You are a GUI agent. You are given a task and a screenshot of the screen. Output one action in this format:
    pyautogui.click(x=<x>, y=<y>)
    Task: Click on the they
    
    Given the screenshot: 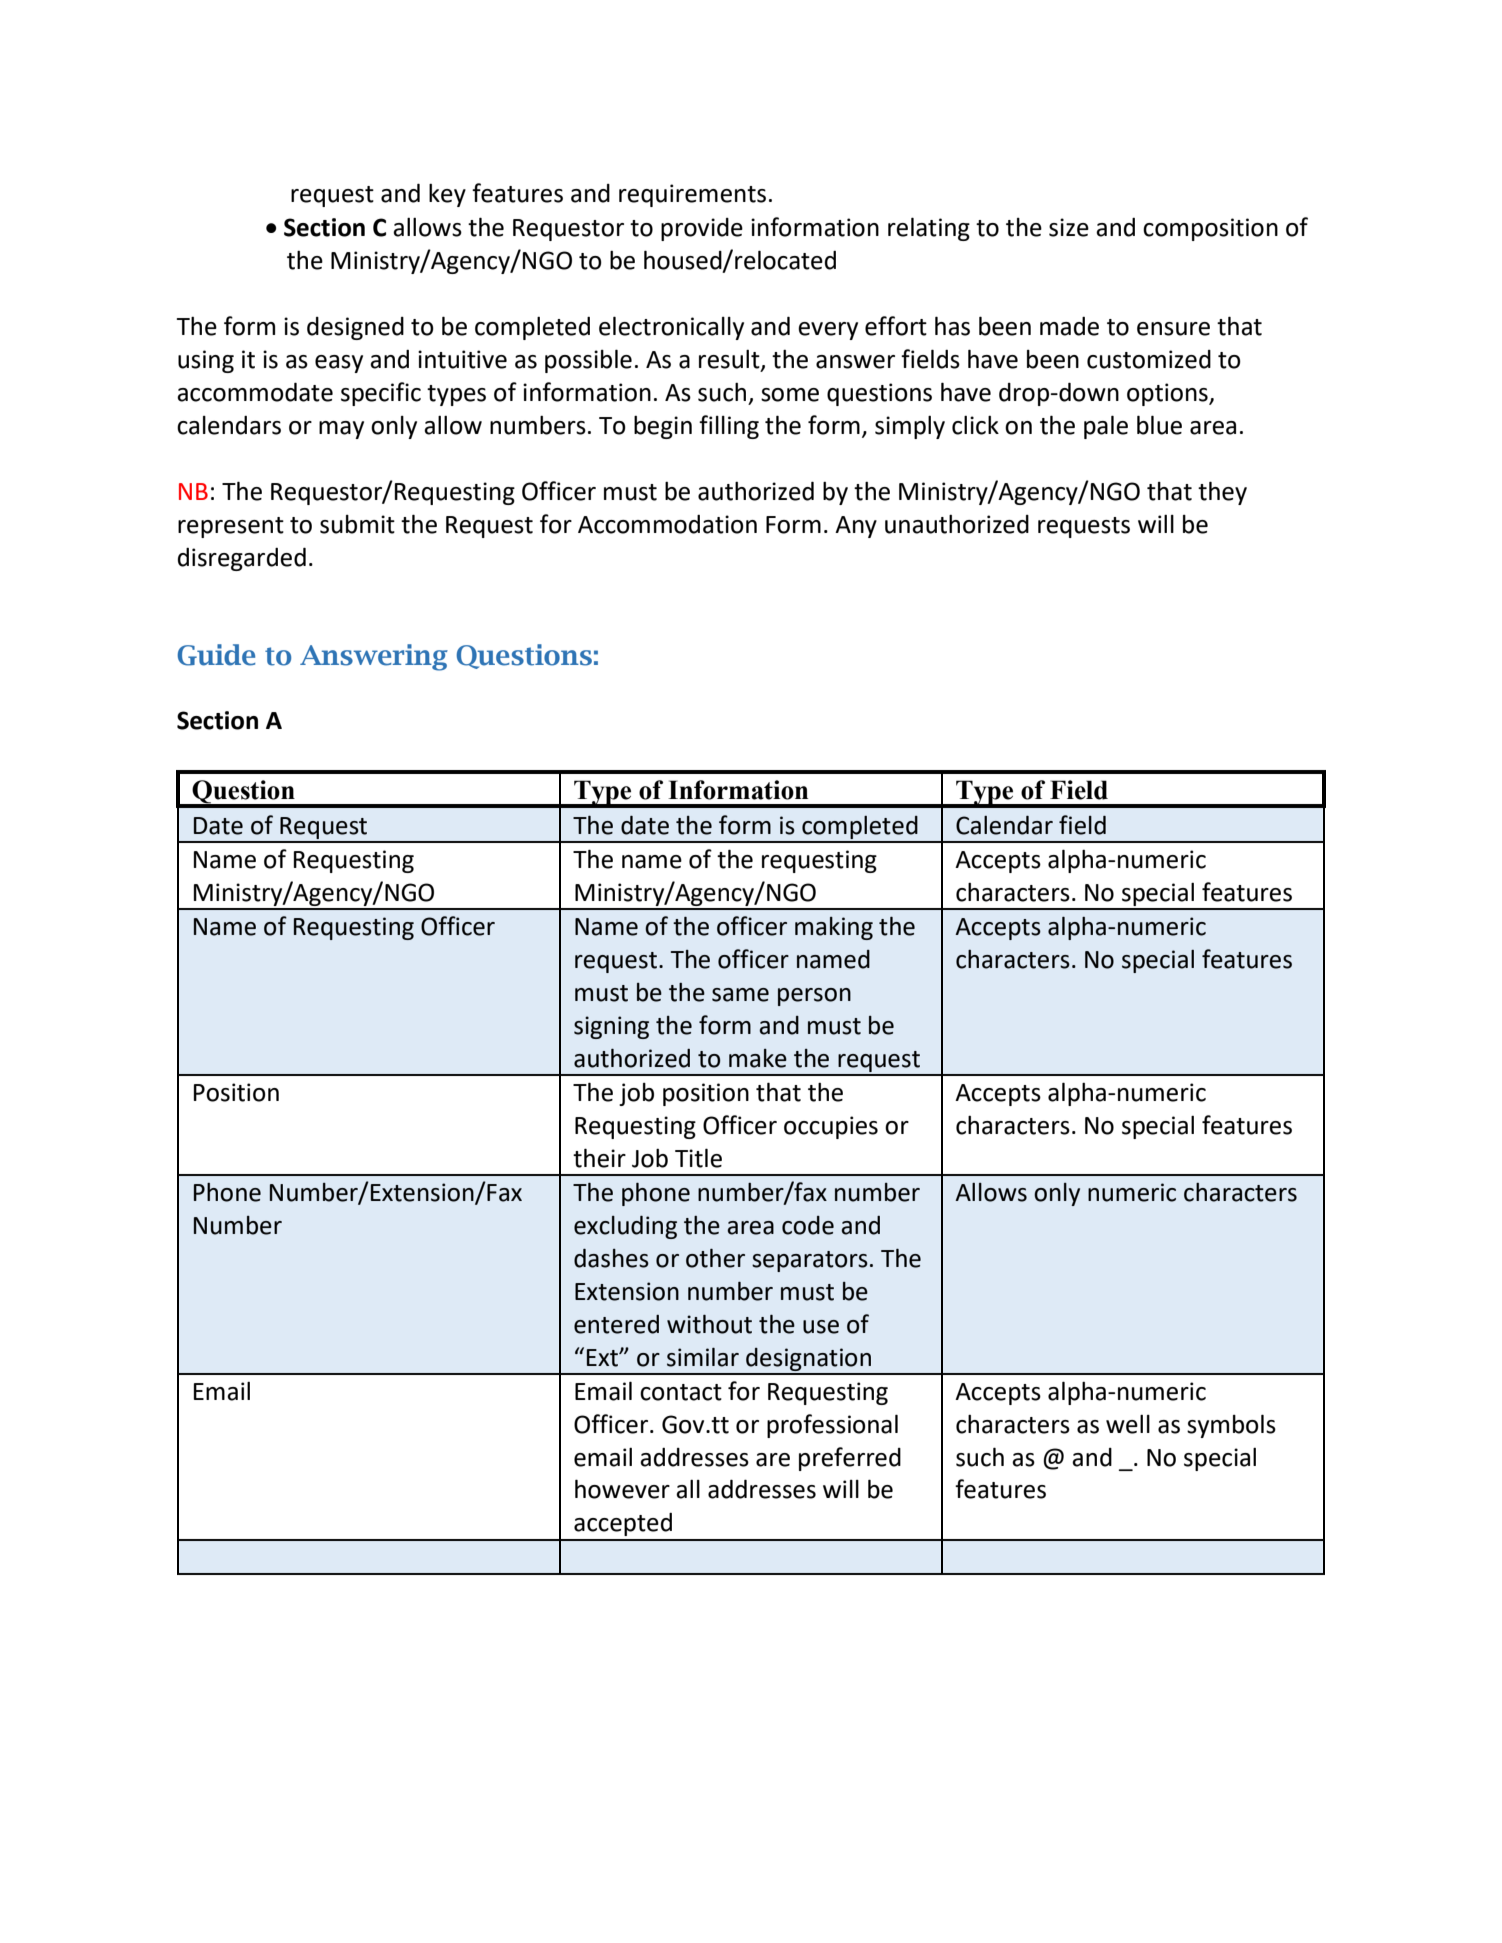 What is the action you would take?
    pyautogui.click(x=1222, y=493)
